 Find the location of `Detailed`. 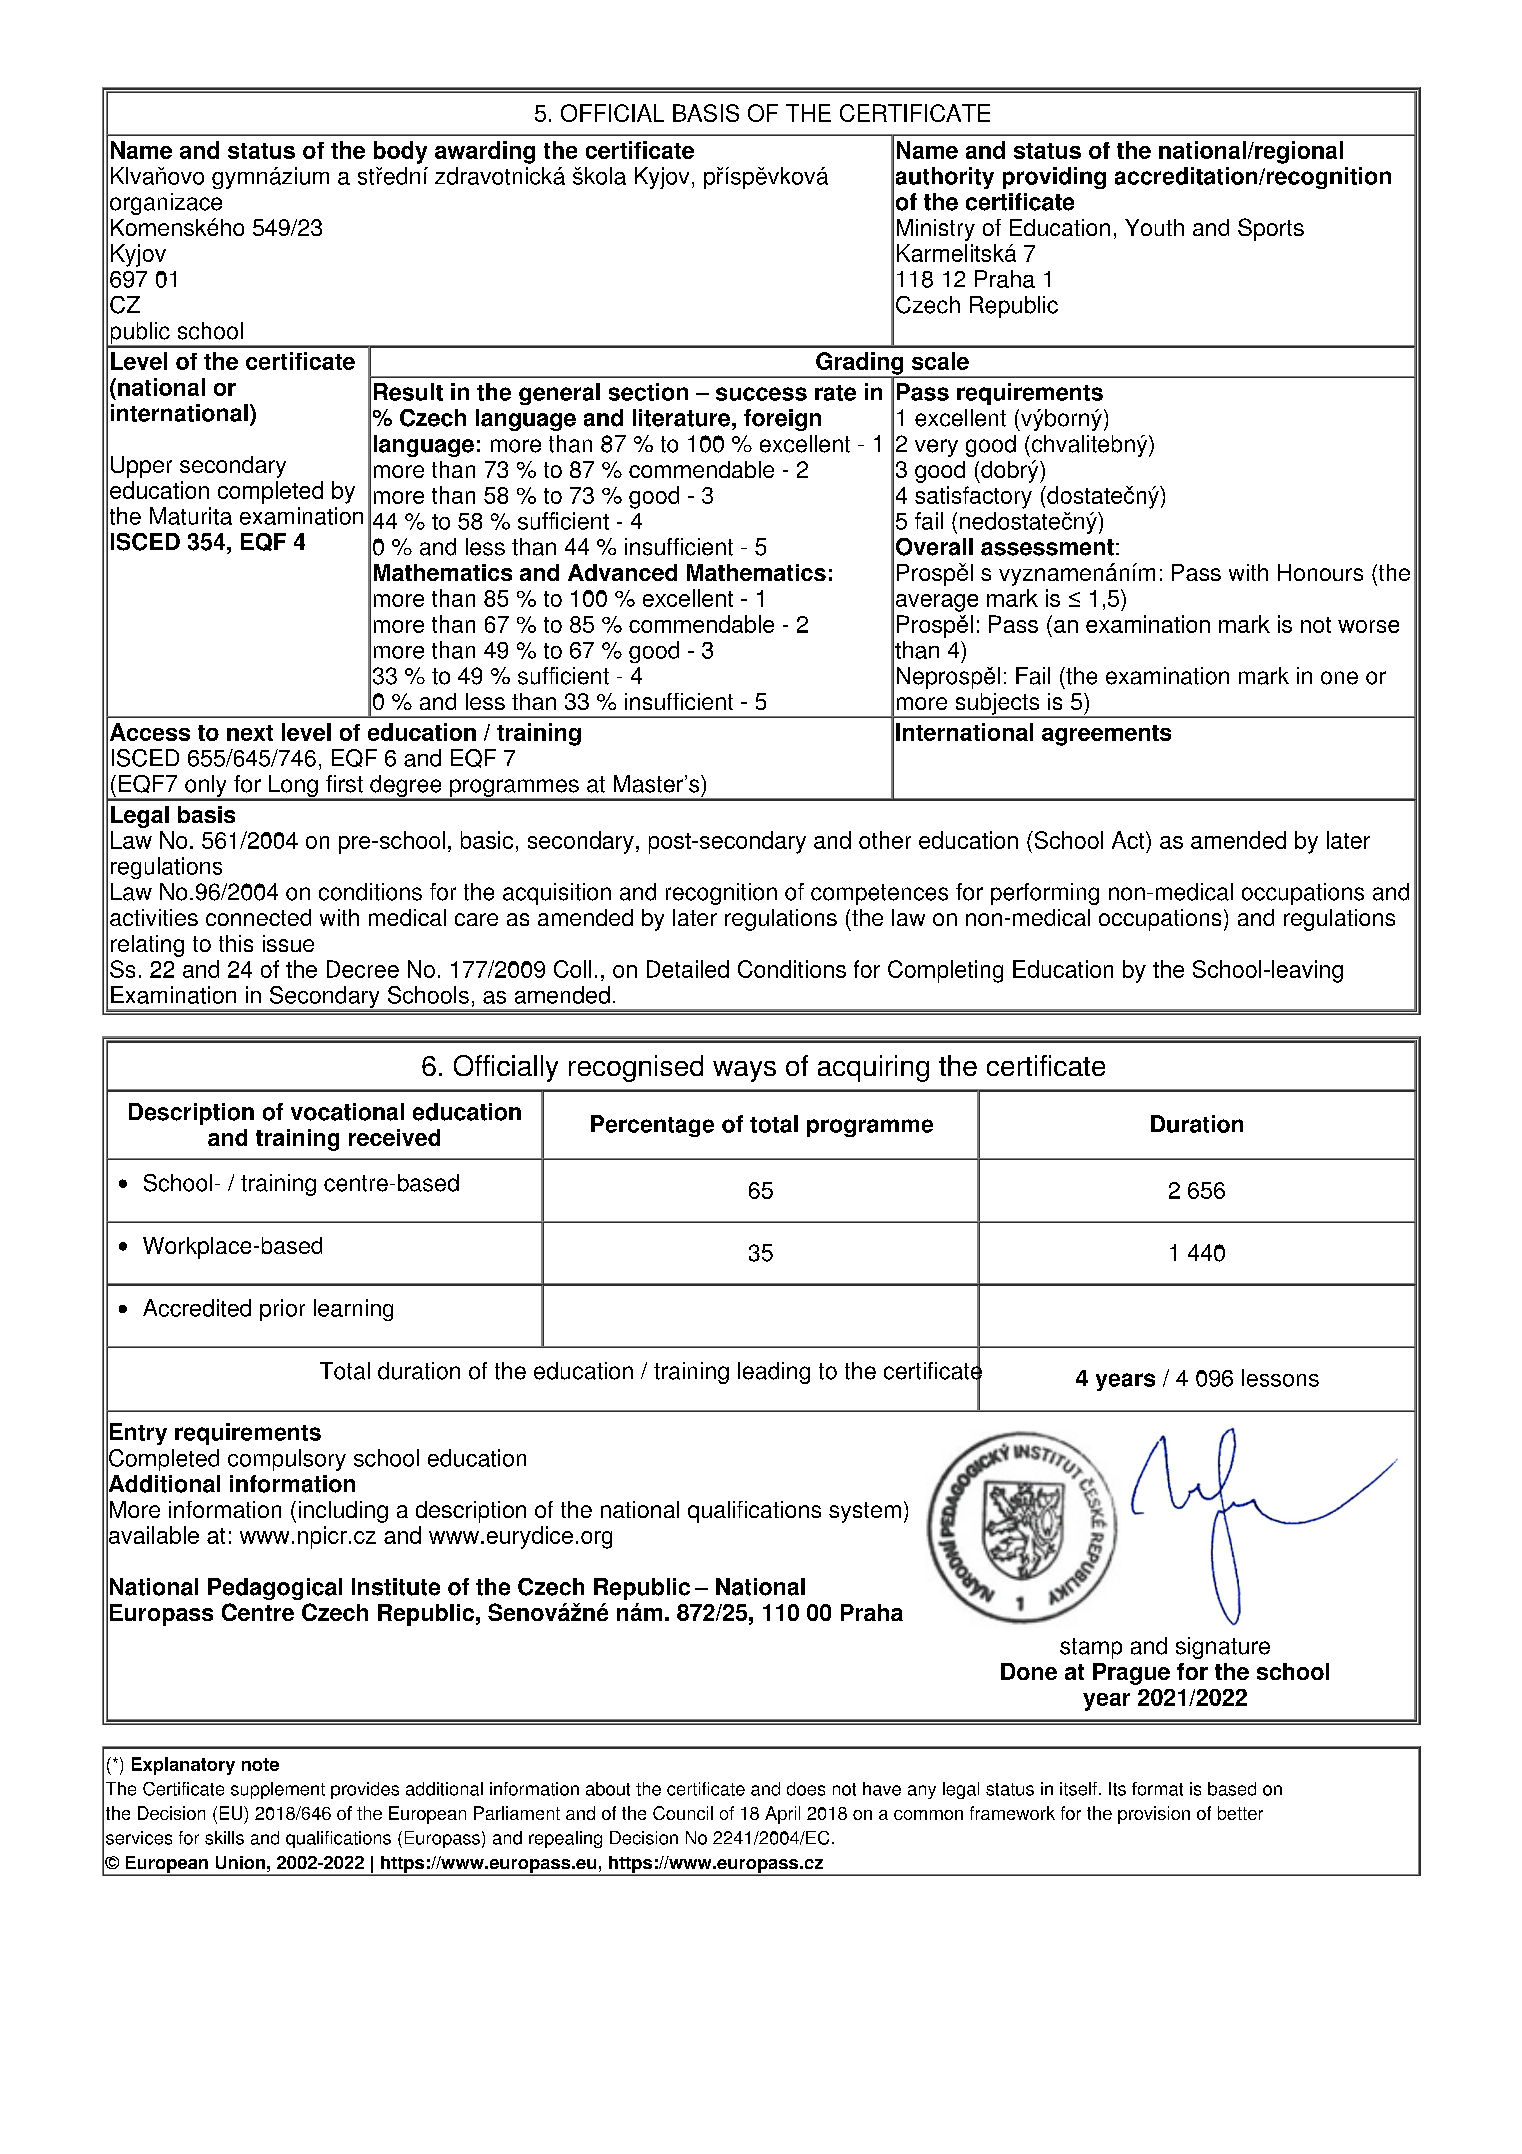

Detailed is located at coordinates (688, 969).
